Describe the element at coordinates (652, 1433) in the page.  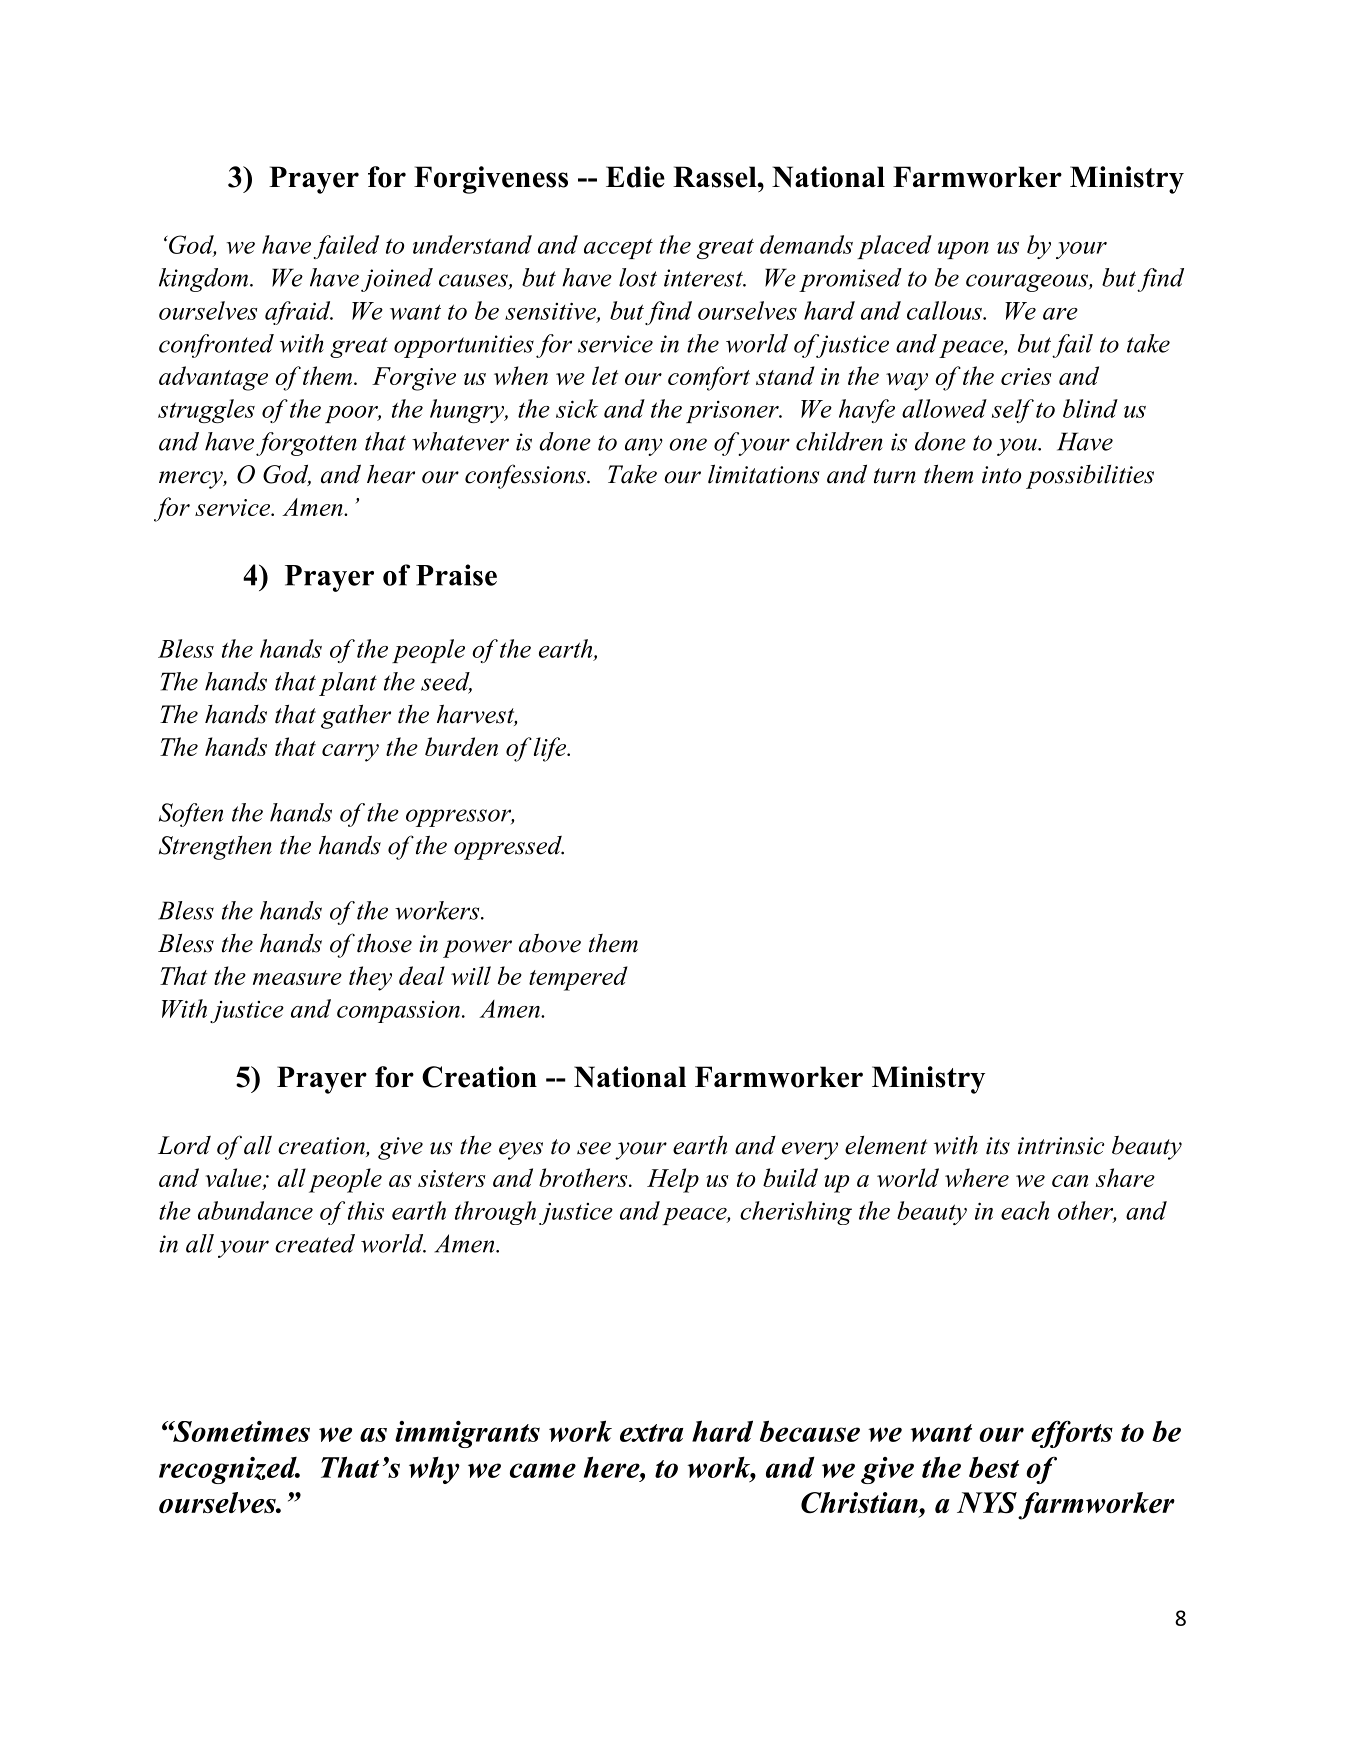
I see `extra` at that location.
